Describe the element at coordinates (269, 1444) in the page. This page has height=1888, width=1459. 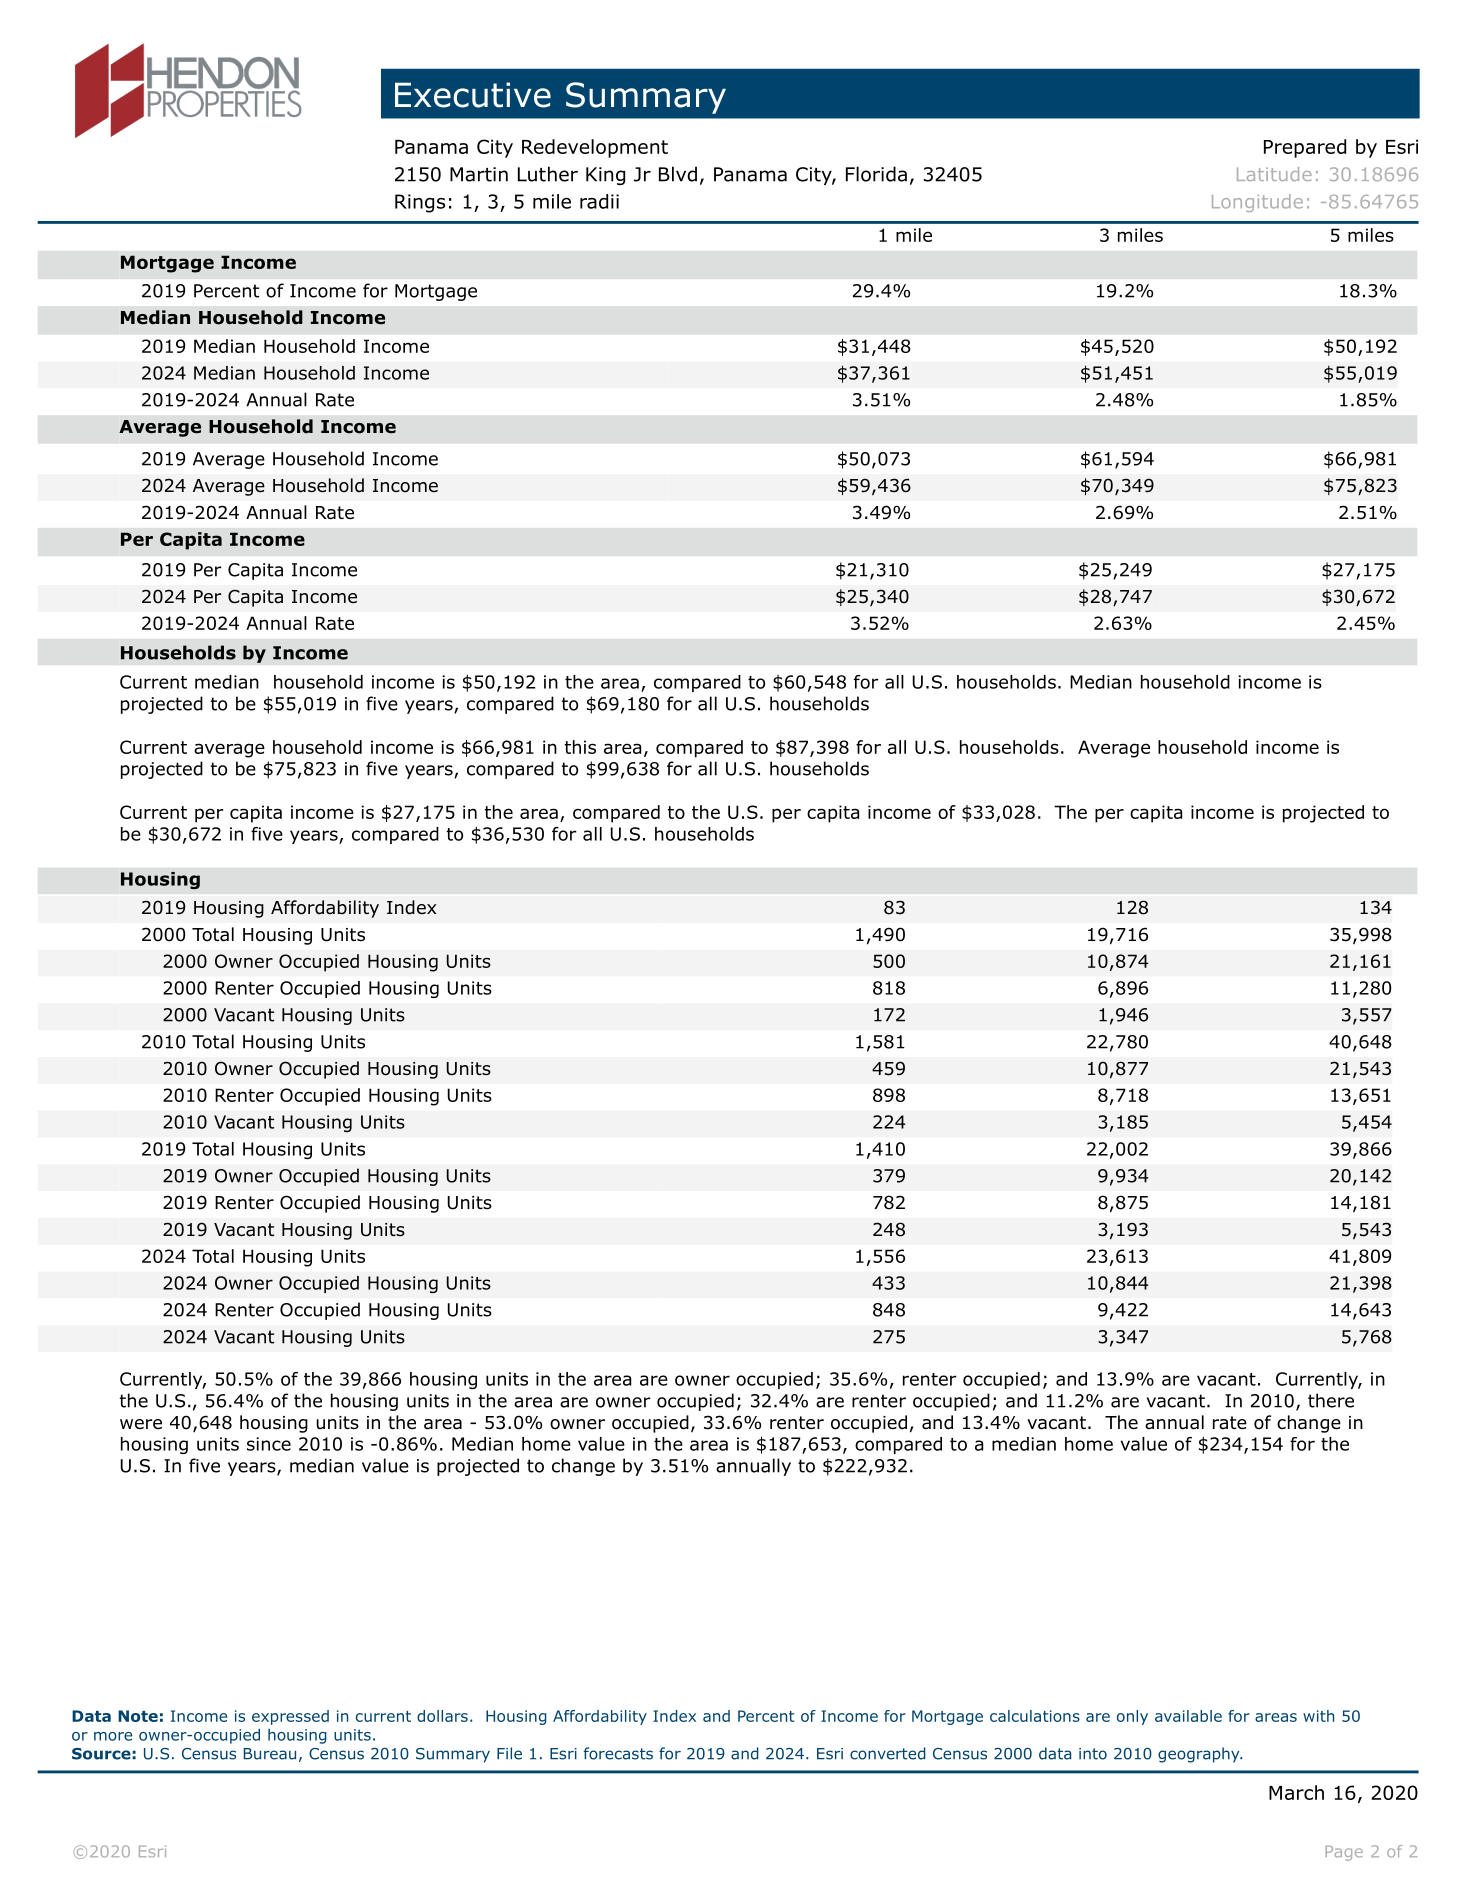
I see `since` at that location.
